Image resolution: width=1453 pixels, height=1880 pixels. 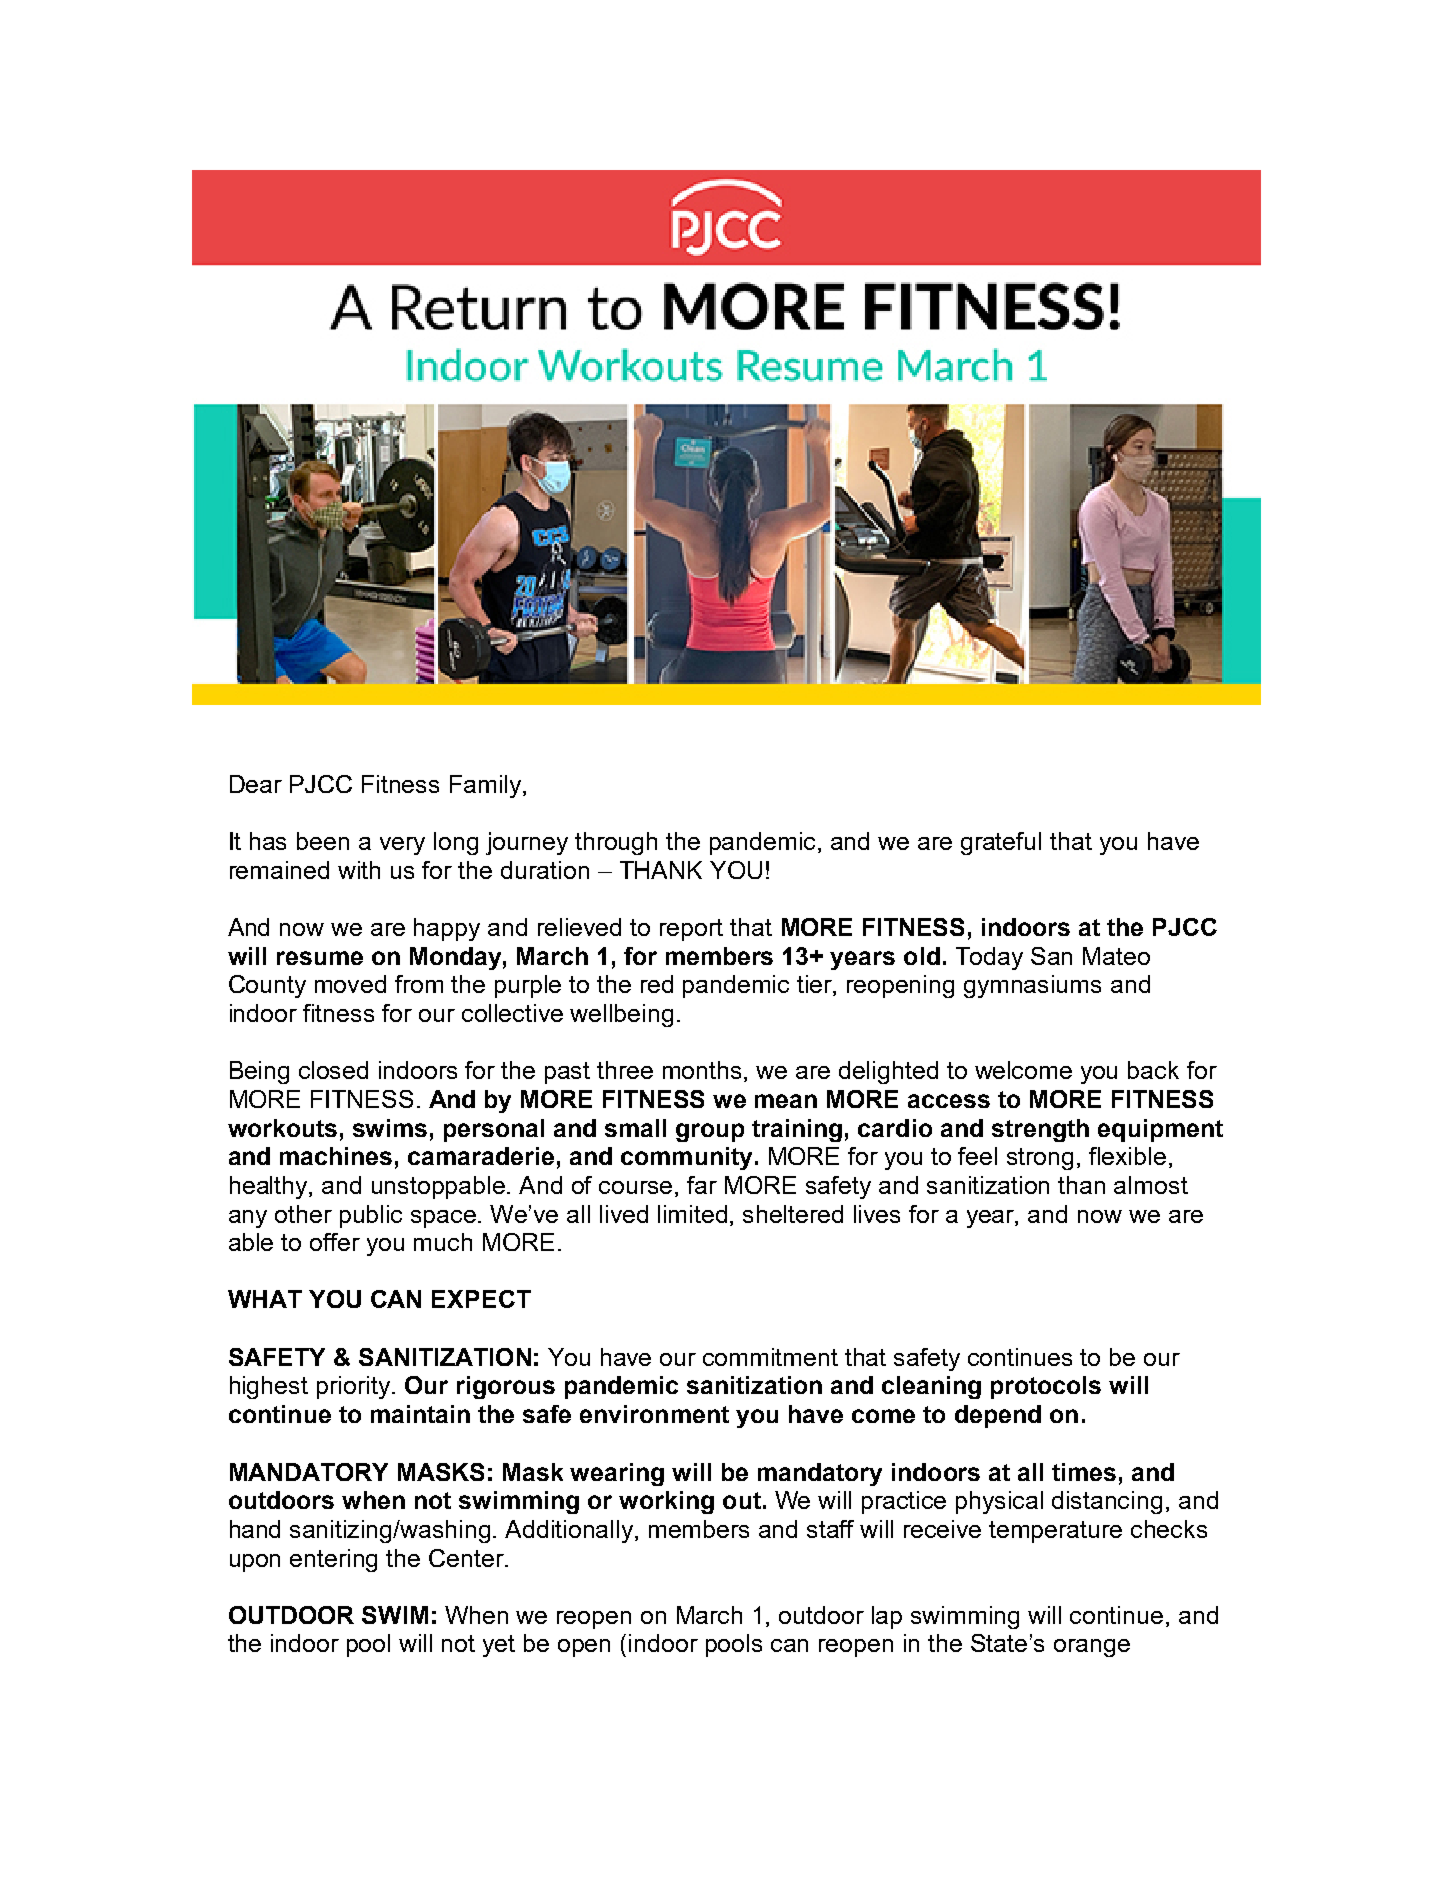 What do you see at coordinates (887, 1617) in the screenshot?
I see `lap` at bounding box center [887, 1617].
